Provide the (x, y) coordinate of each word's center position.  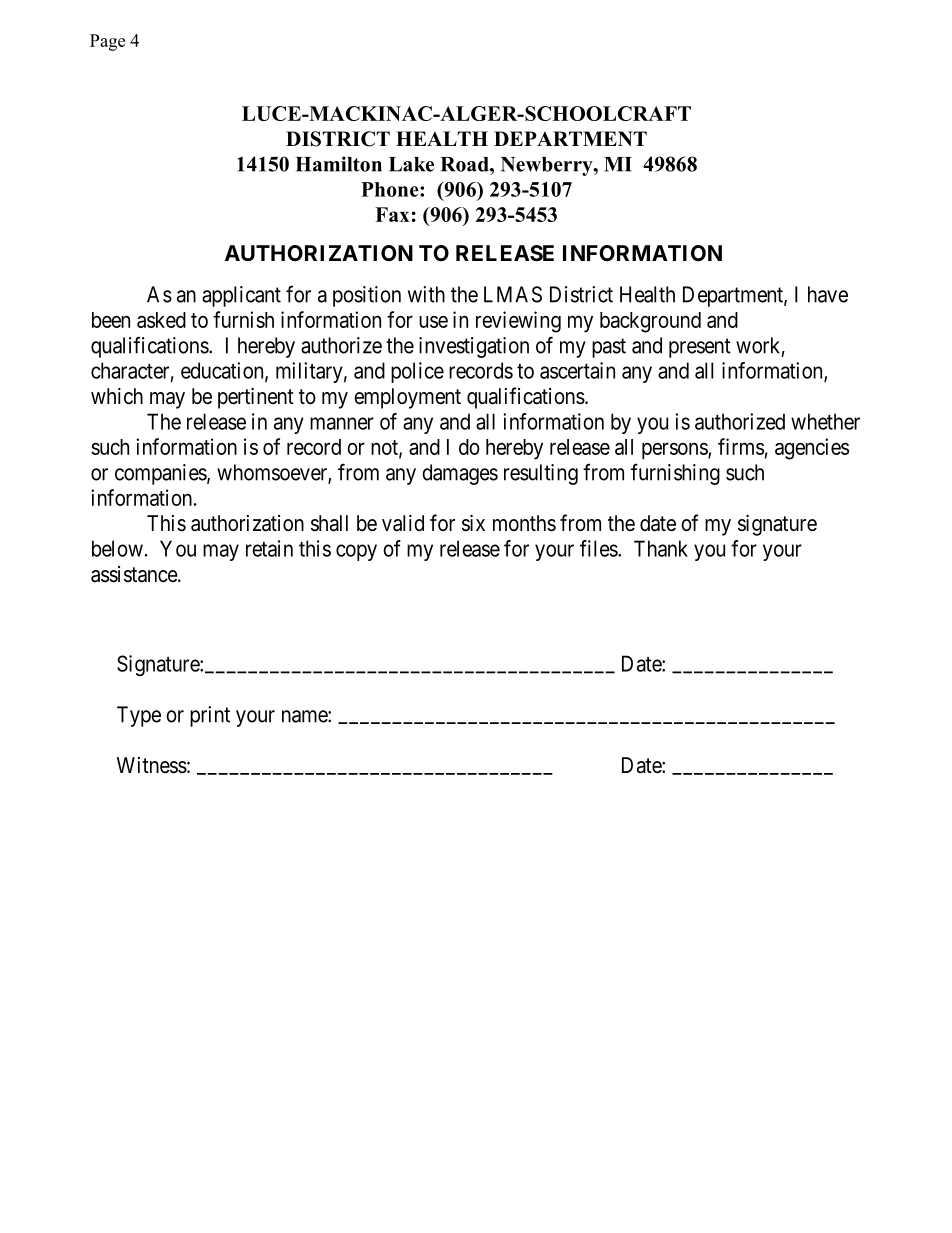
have (828, 294)
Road (466, 164)
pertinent (256, 398)
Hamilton (339, 164)
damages (460, 474)
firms (741, 446)
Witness (152, 765)
